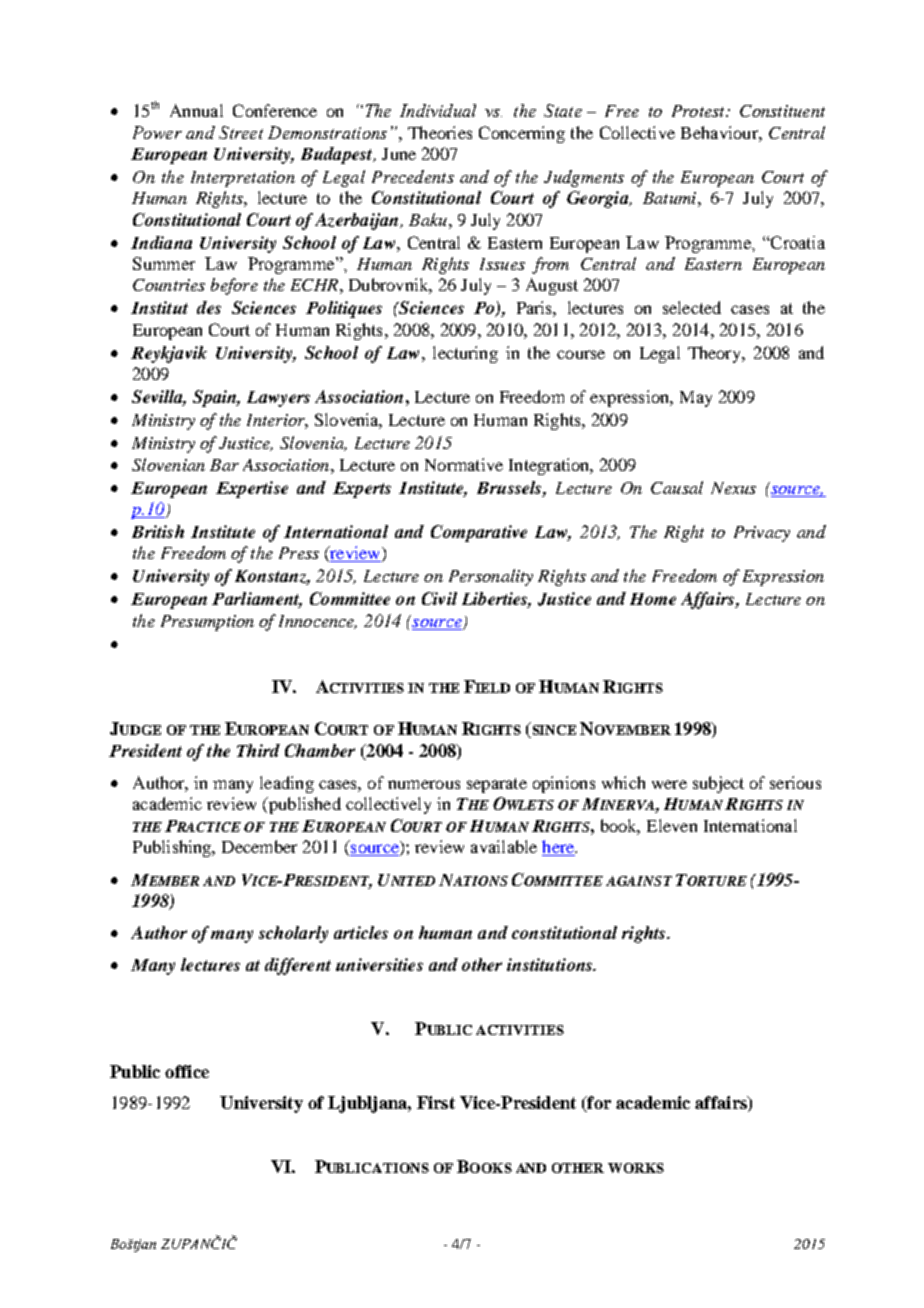  What do you see at coordinates (241, 132) in the page?
I see `Street` at bounding box center [241, 132].
